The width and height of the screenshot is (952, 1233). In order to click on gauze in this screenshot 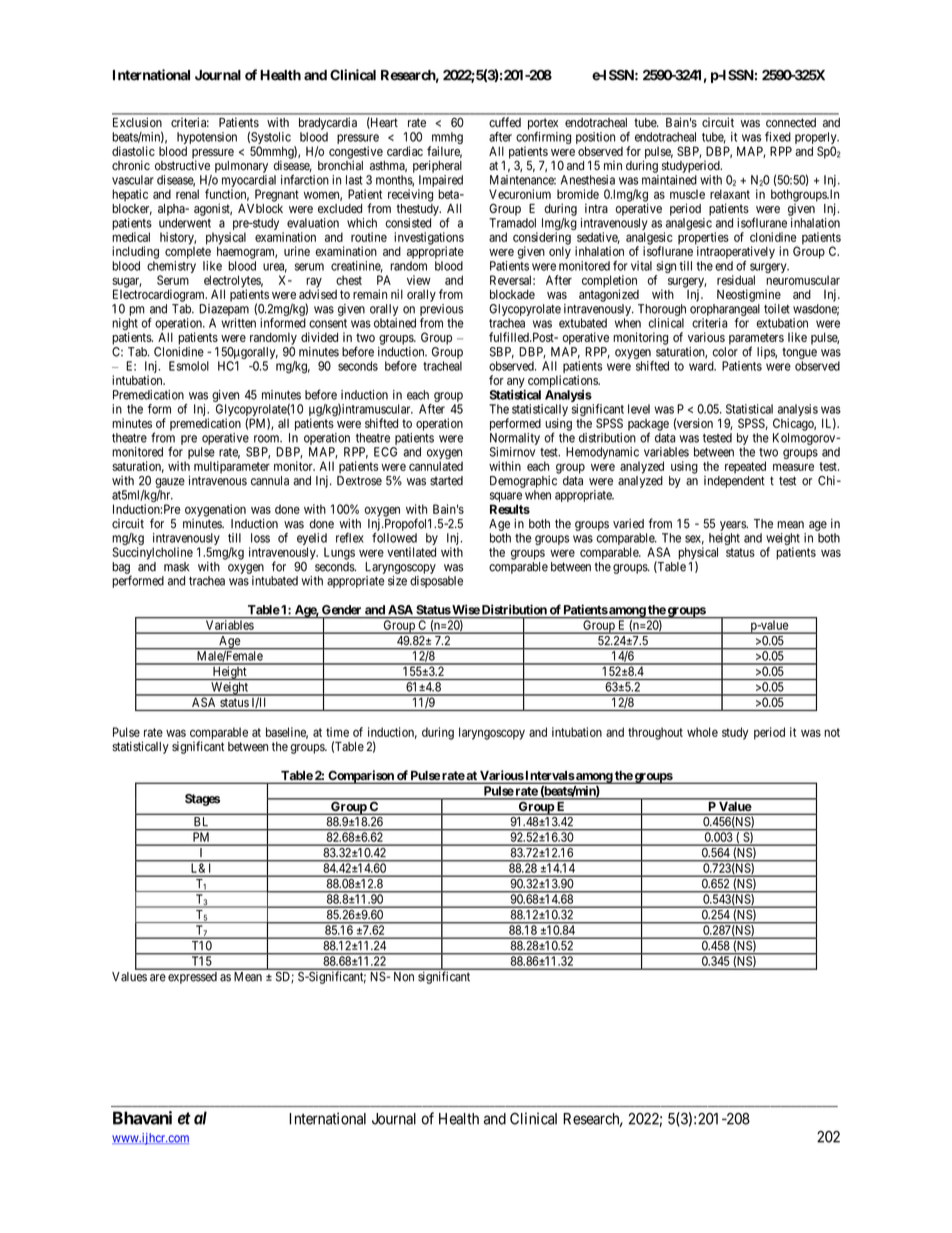, I will do `click(170, 483)`.
